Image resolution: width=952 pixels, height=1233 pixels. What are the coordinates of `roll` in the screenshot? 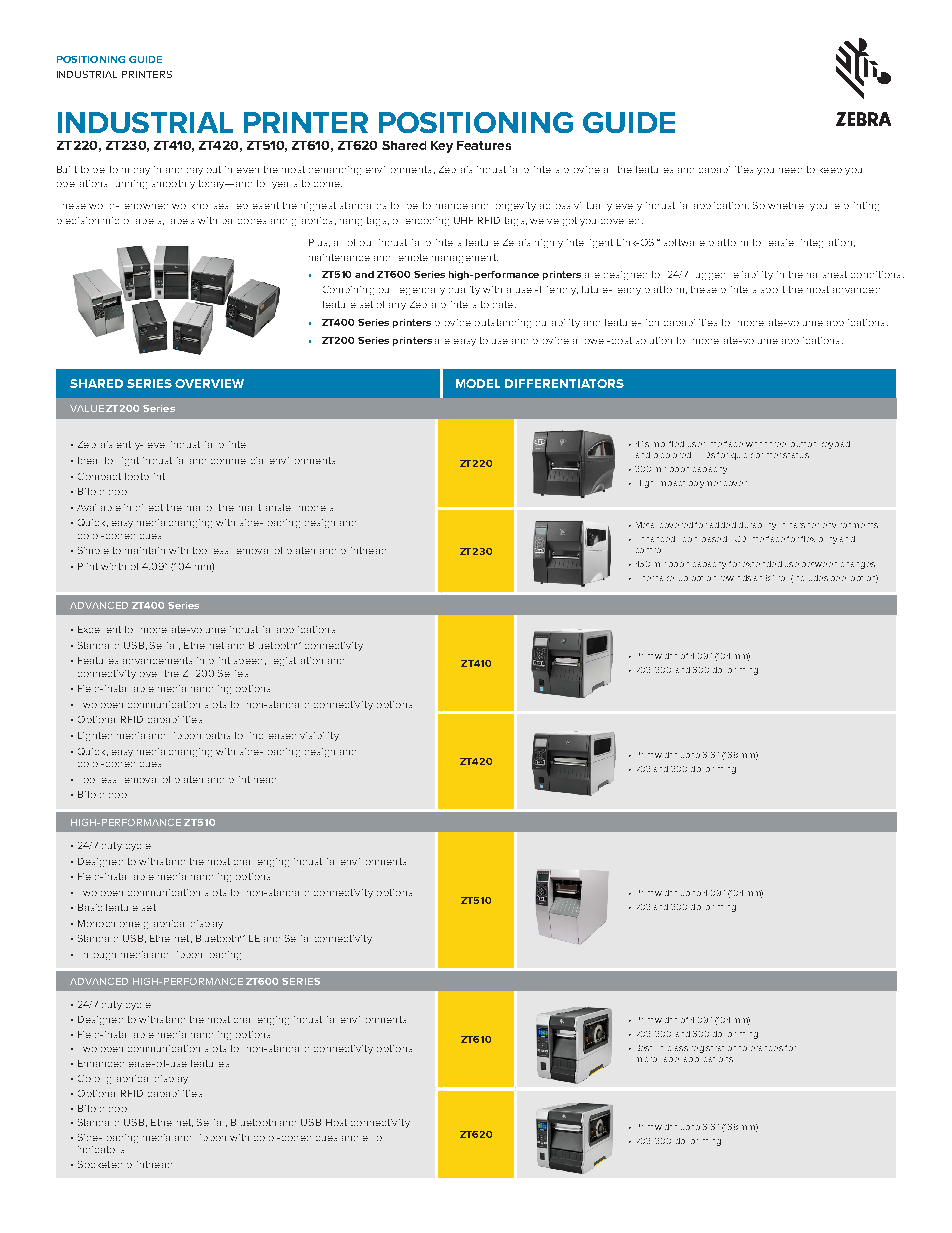 It's located at (782, 578).
